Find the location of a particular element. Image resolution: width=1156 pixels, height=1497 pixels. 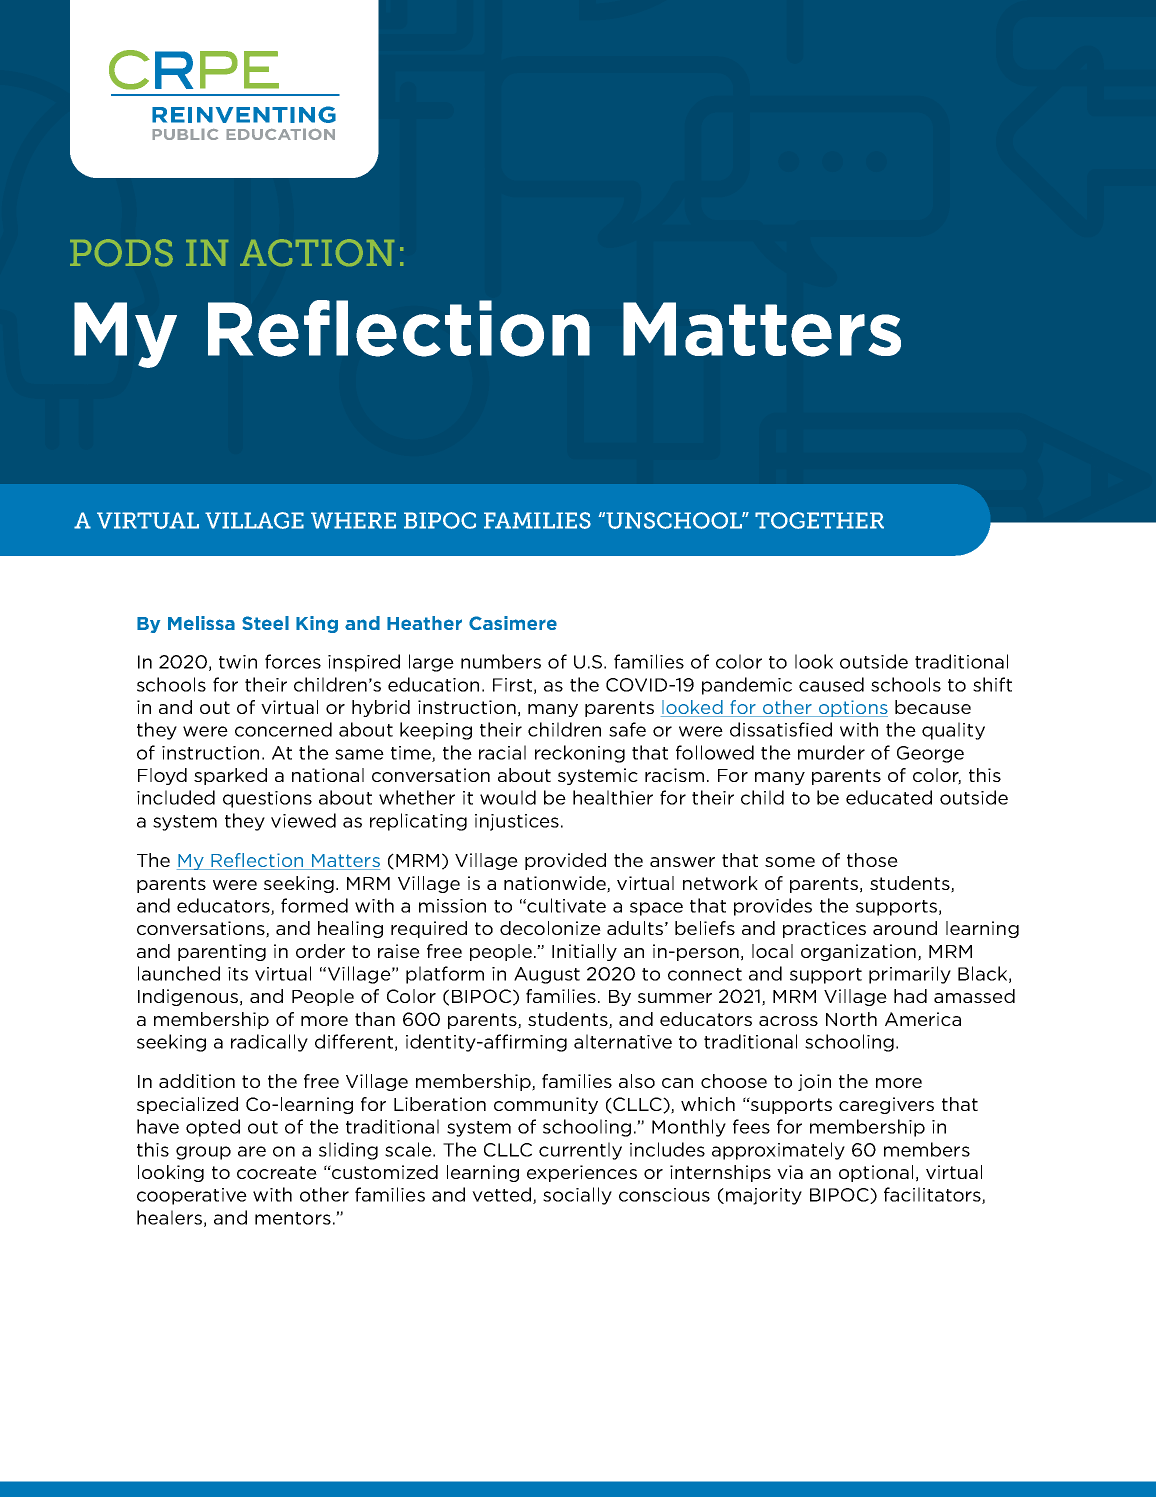

TOGETHER is located at coordinates (819, 520).
